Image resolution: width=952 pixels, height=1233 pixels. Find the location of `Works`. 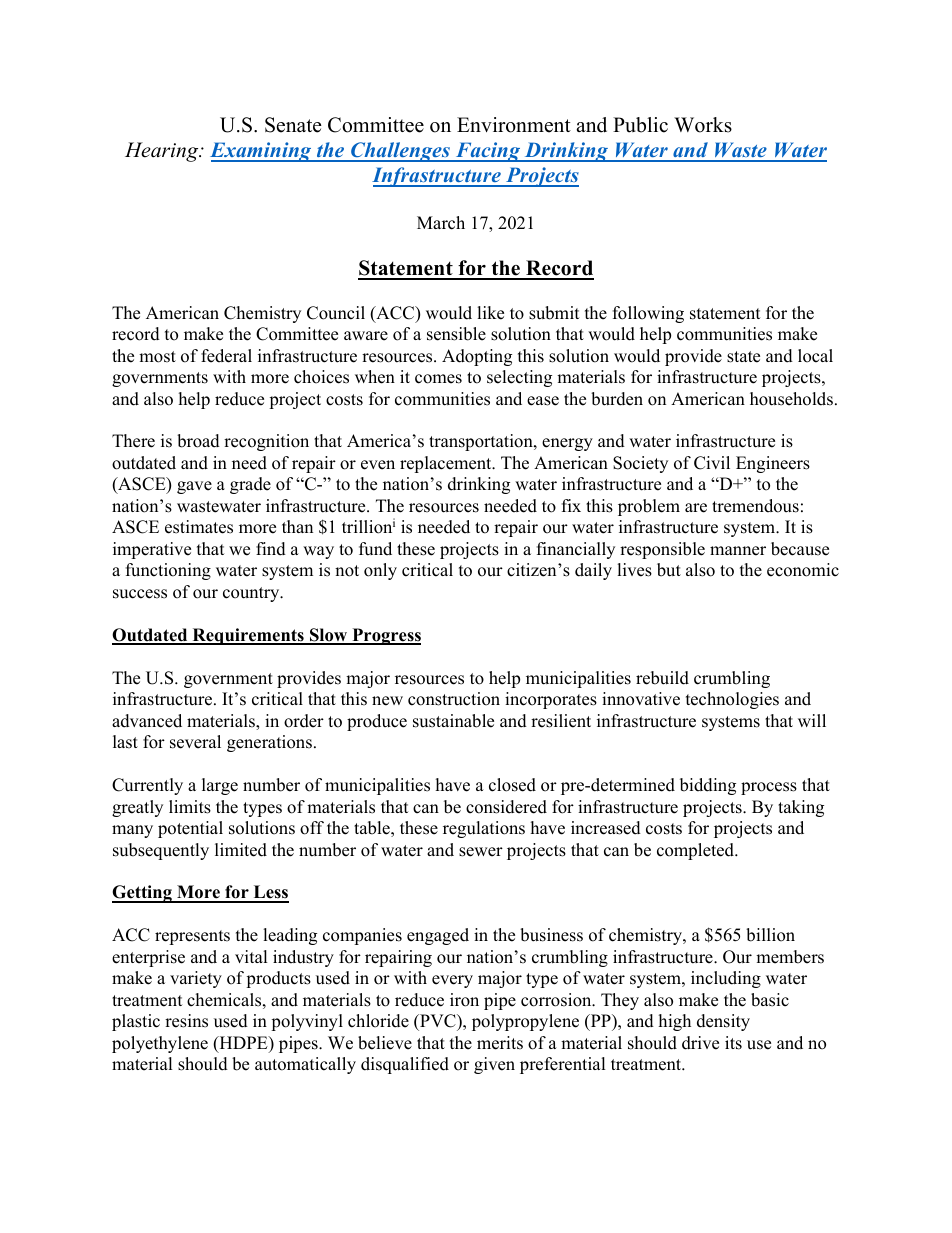

Works is located at coordinates (703, 125).
